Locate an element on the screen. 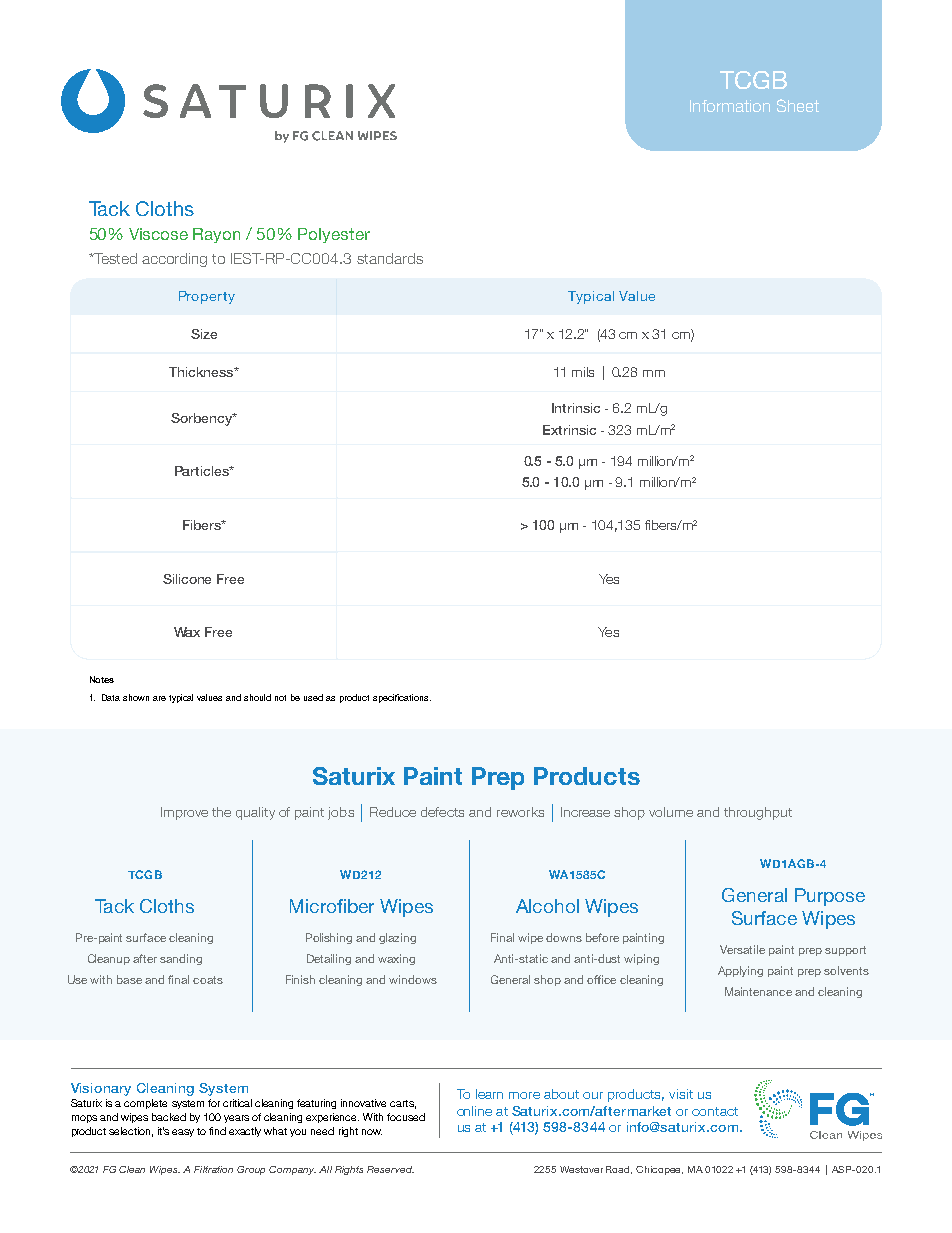 This screenshot has height=1233, width=952. standards is located at coordinates (390, 258).
